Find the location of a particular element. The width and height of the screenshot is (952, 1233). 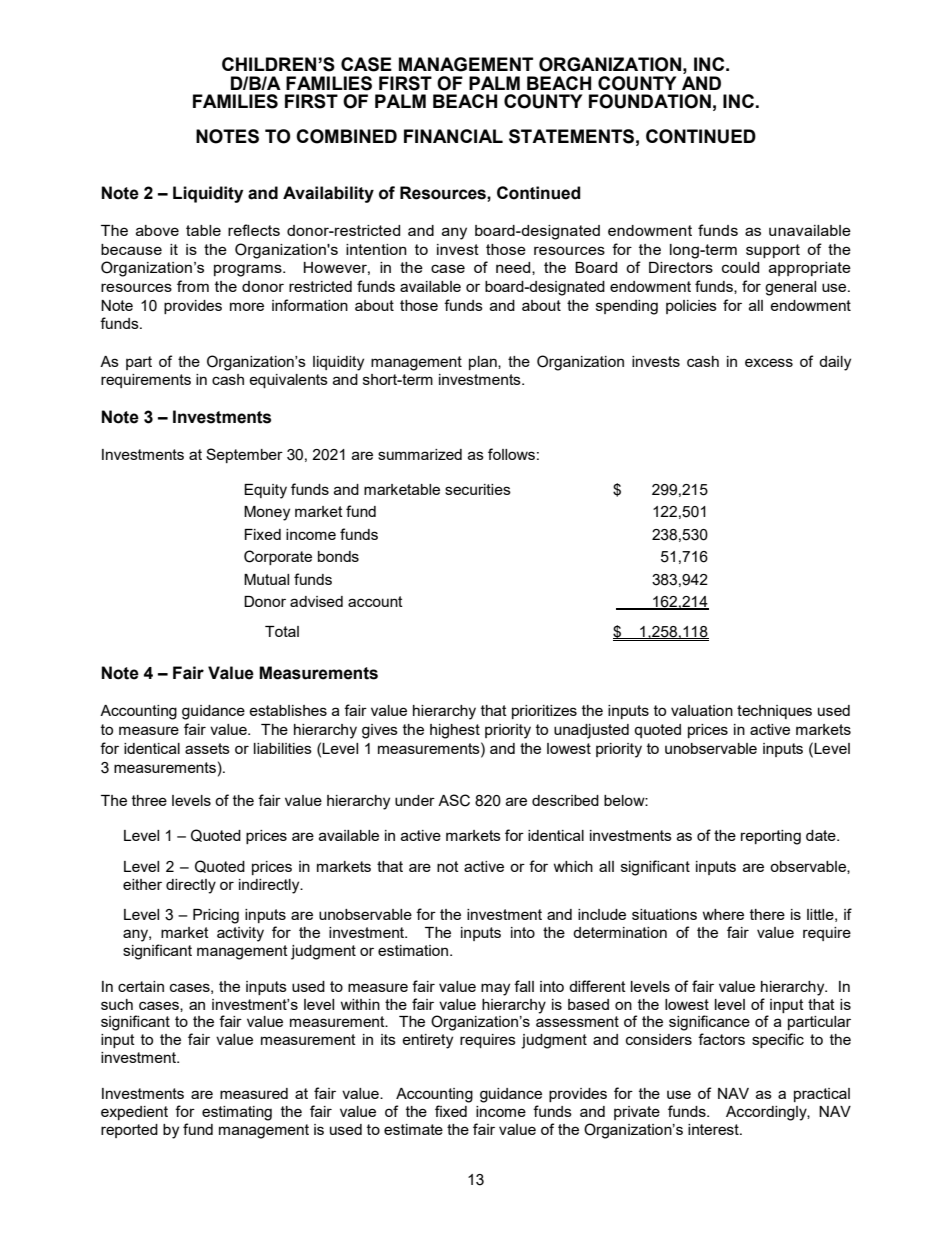

FINANCIAL is located at coordinates (453, 136).
